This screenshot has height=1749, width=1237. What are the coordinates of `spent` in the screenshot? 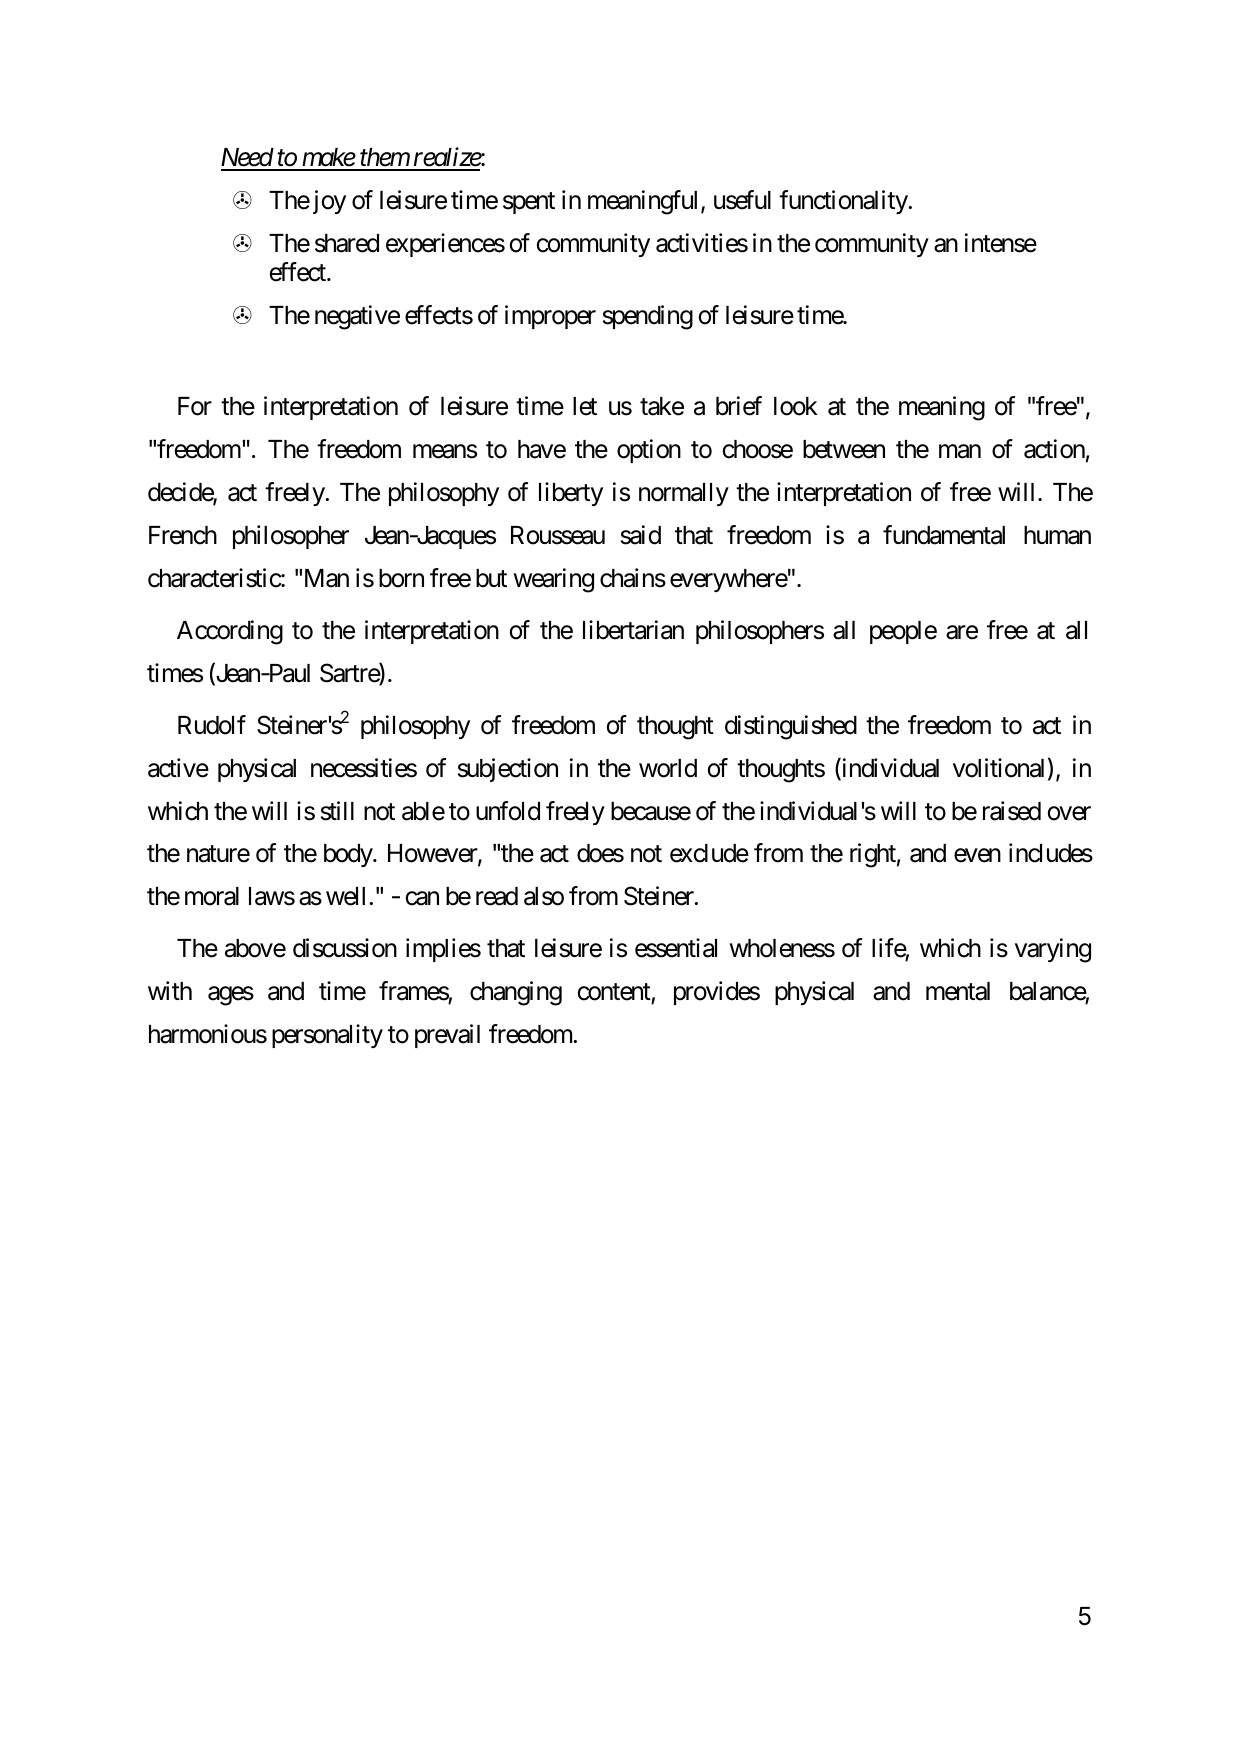 It's located at (529, 203).
